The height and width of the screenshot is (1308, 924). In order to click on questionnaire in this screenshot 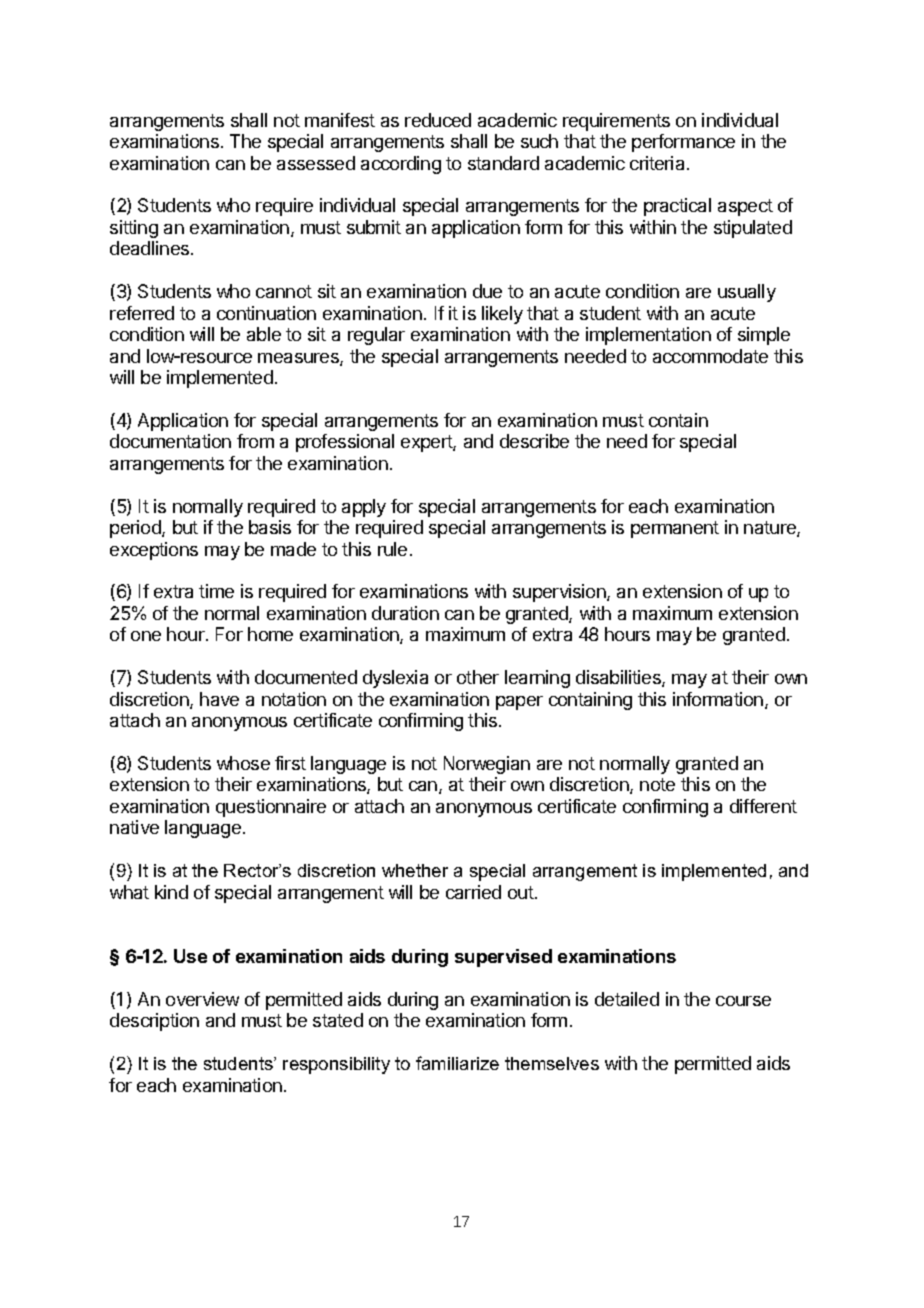, I will do `click(271, 808)`.
